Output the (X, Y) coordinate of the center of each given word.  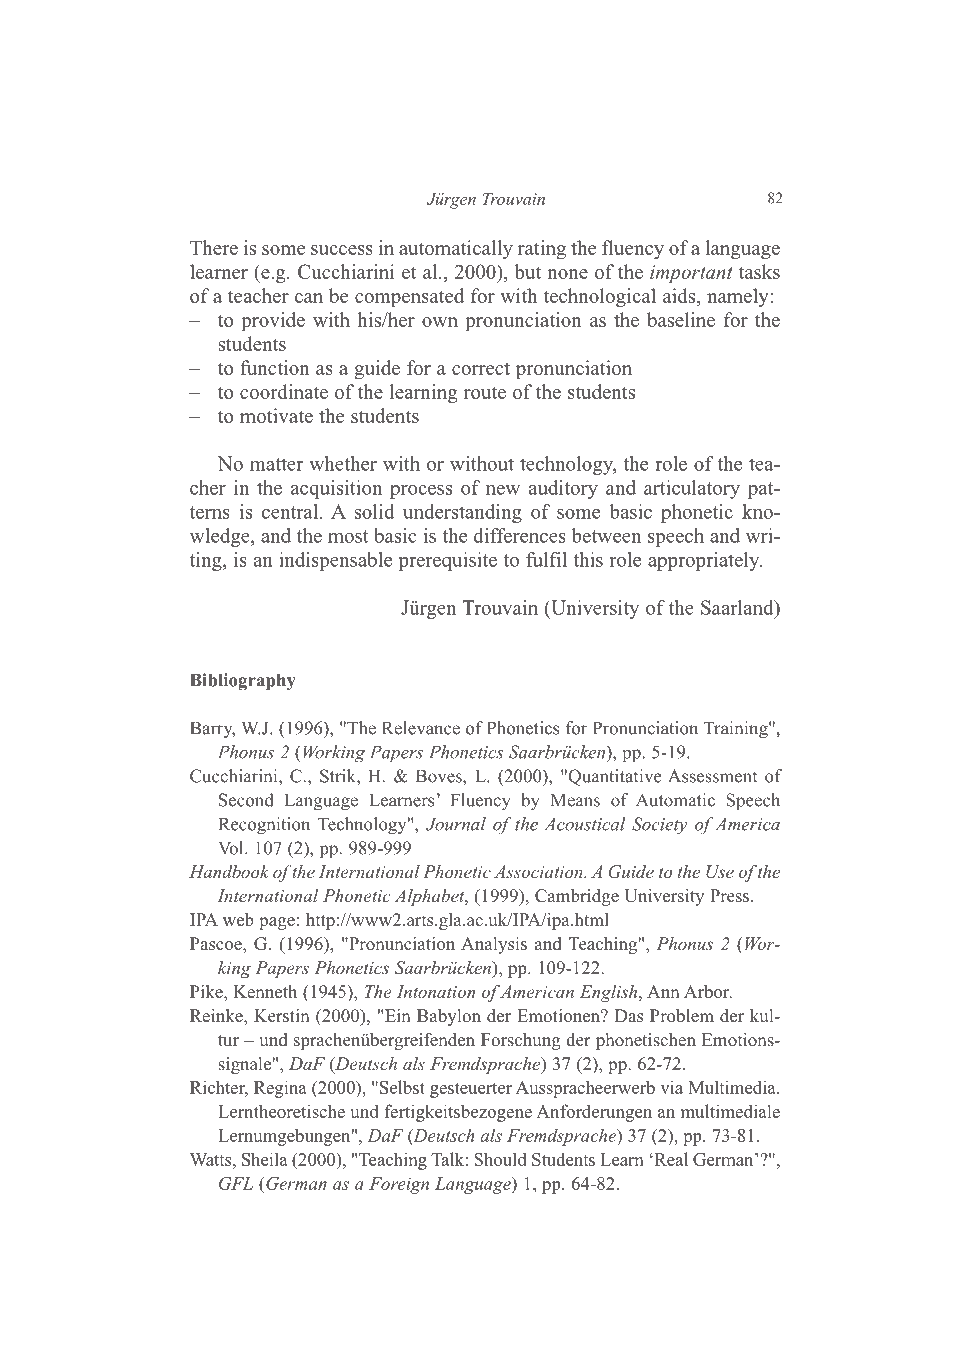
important (691, 274)
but (528, 271)
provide (273, 322)
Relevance (421, 728)
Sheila (265, 1159)
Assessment (712, 776)
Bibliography (243, 682)
